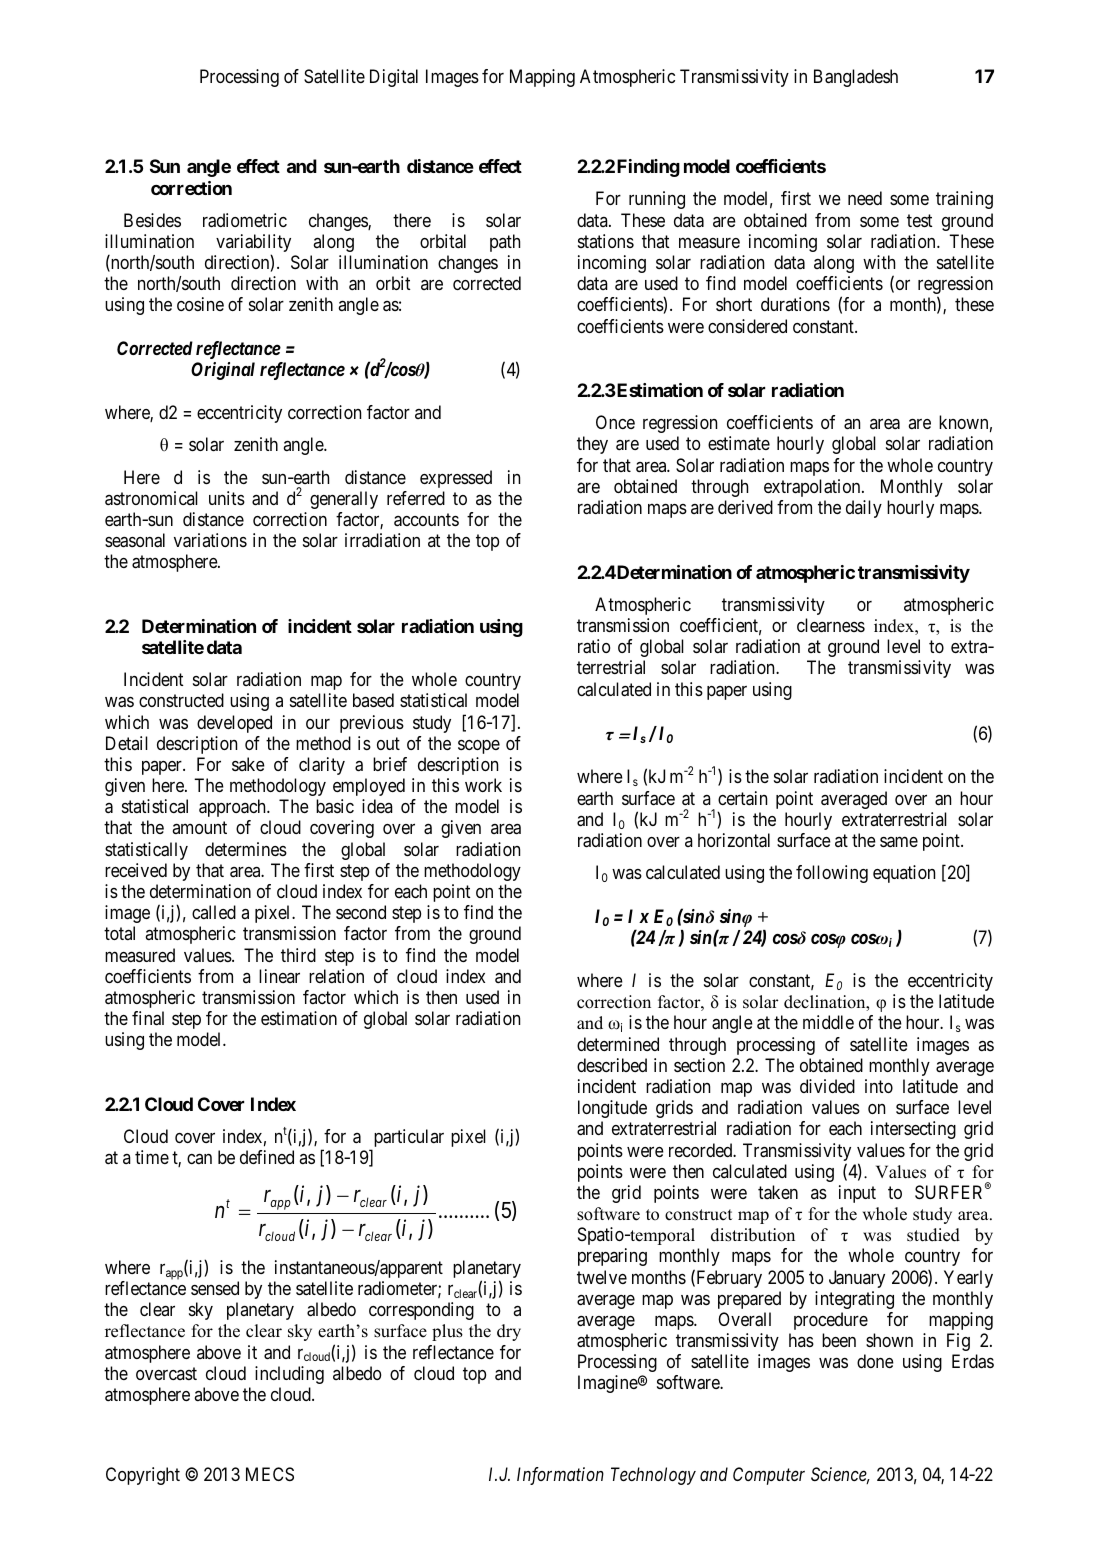 Image resolution: width=1098 pixels, height=1552 pixels. Describe the element at coordinates (210, 540) in the screenshot. I see `variations` at that location.
